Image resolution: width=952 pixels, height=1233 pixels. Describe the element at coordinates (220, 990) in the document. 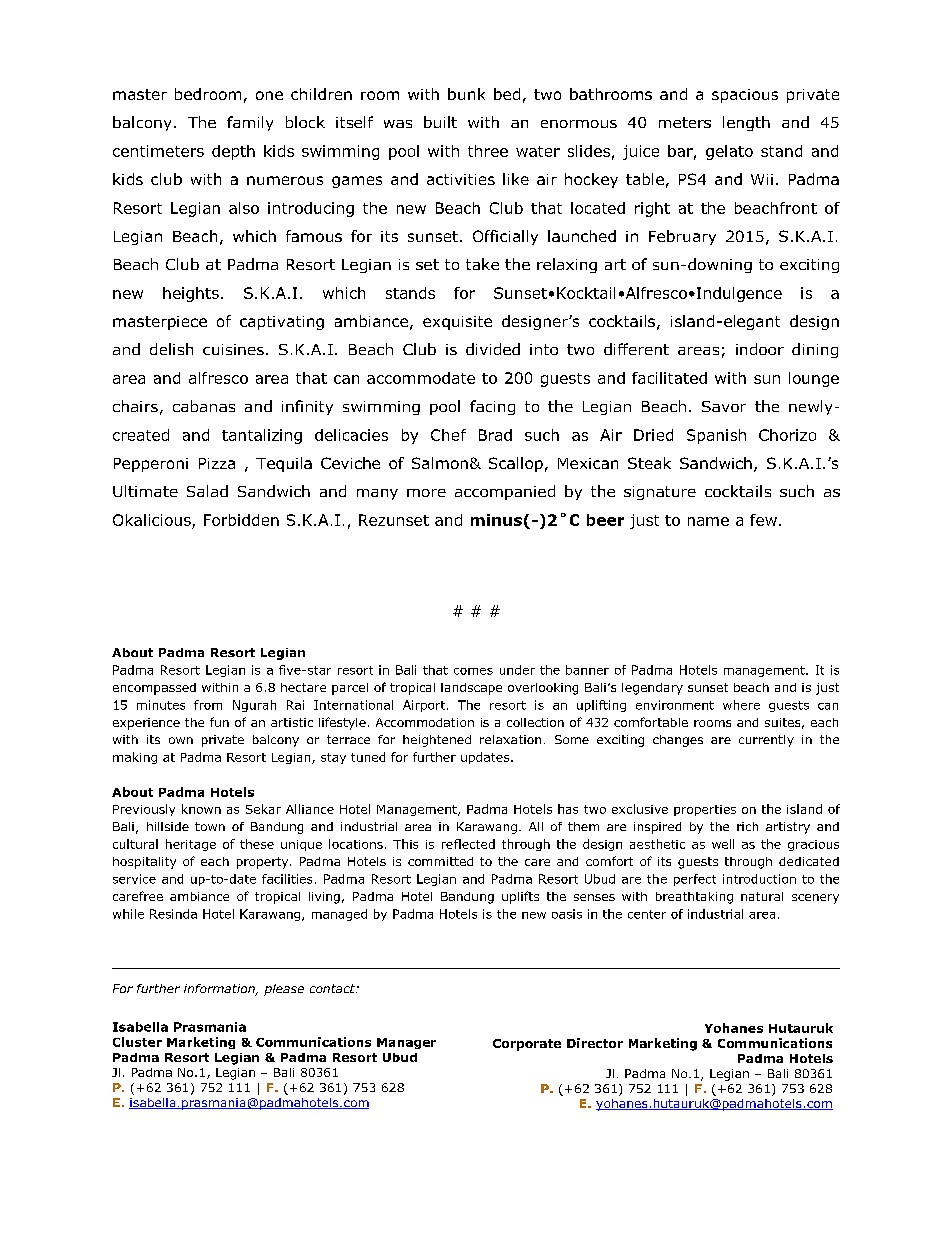

I see `information` at that location.
